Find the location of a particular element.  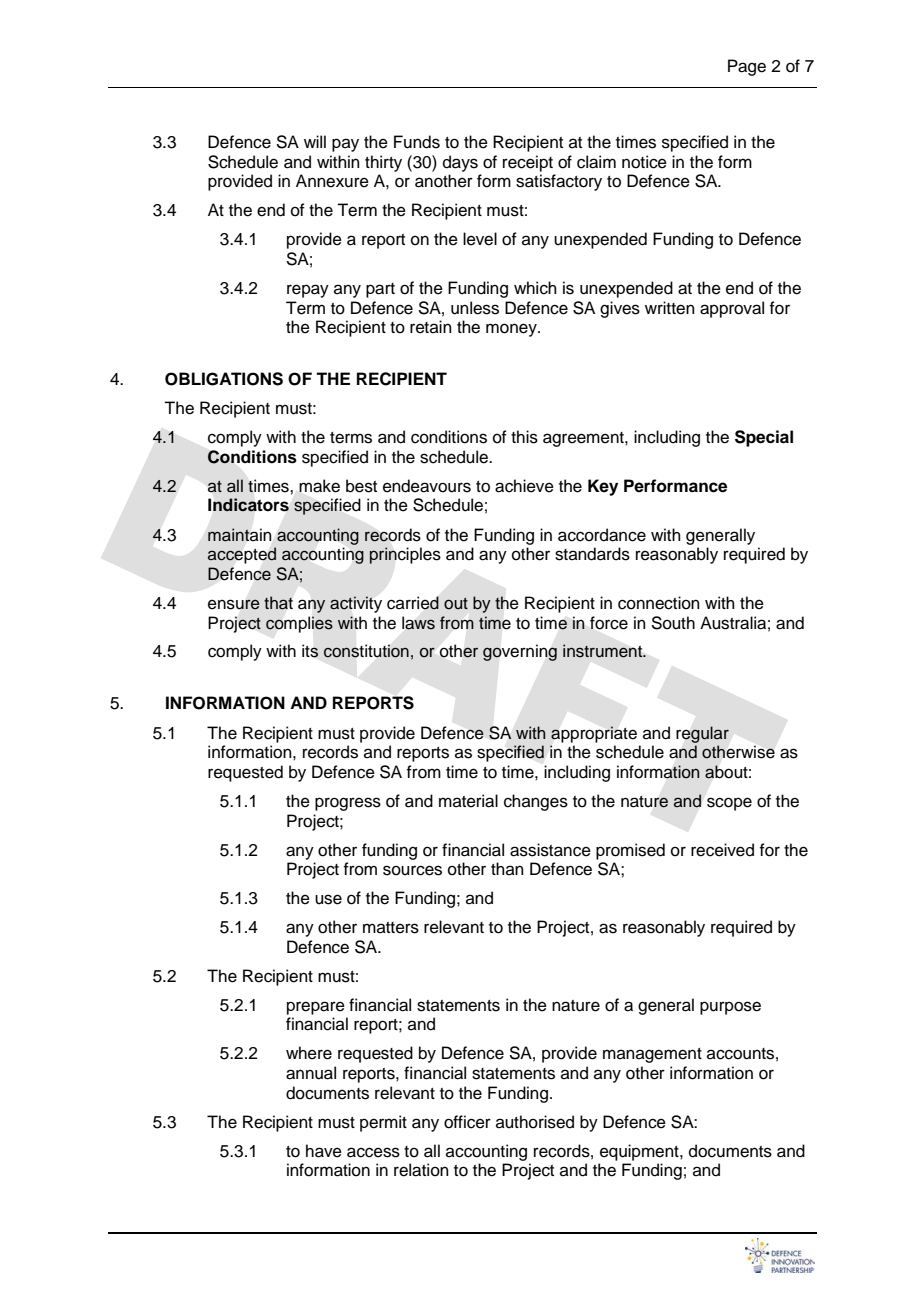

will is located at coordinates (315, 141).
